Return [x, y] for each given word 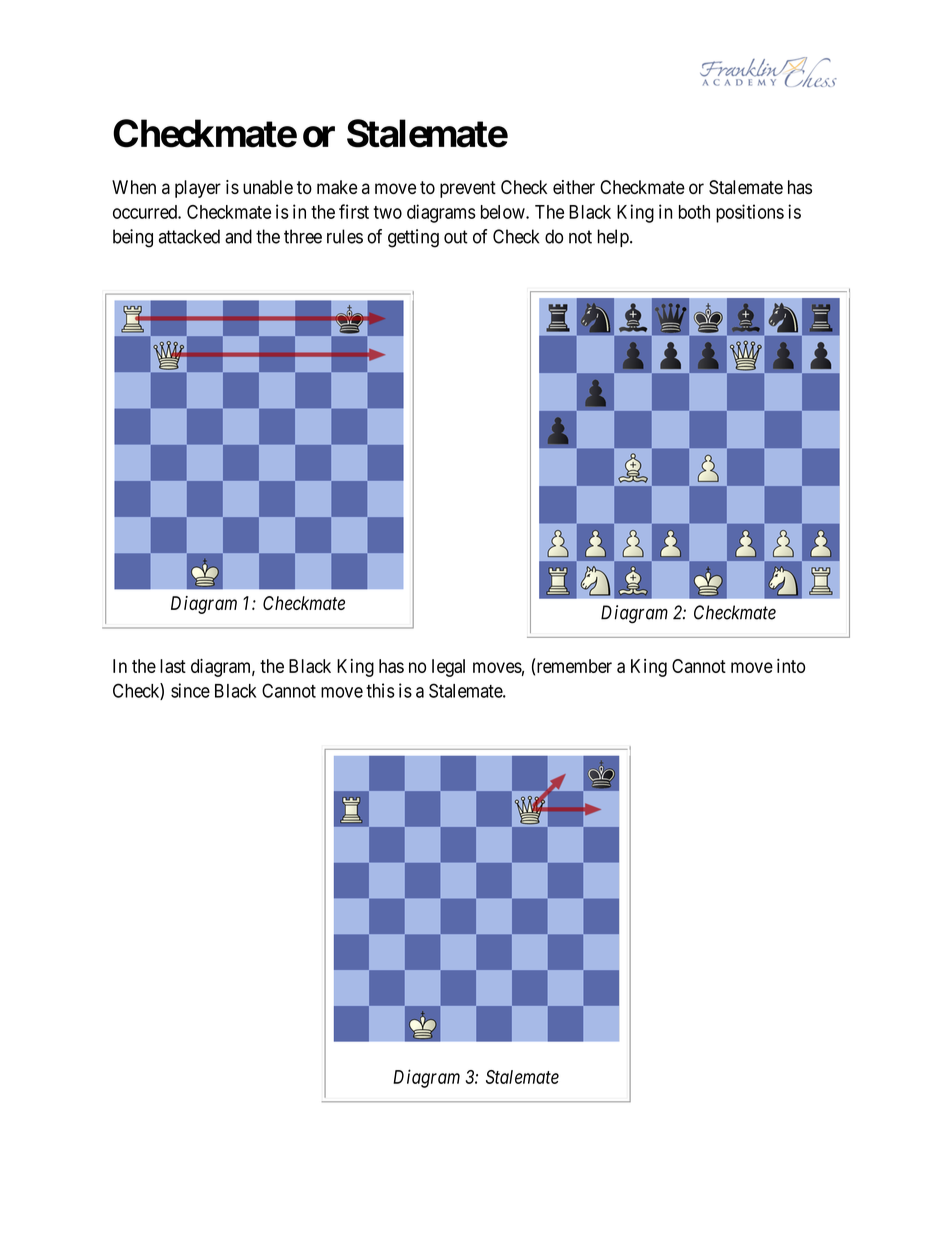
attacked [189, 236]
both [694, 212]
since [190, 690]
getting [413, 238]
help [614, 238]
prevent [468, 189]
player [198, 189]
